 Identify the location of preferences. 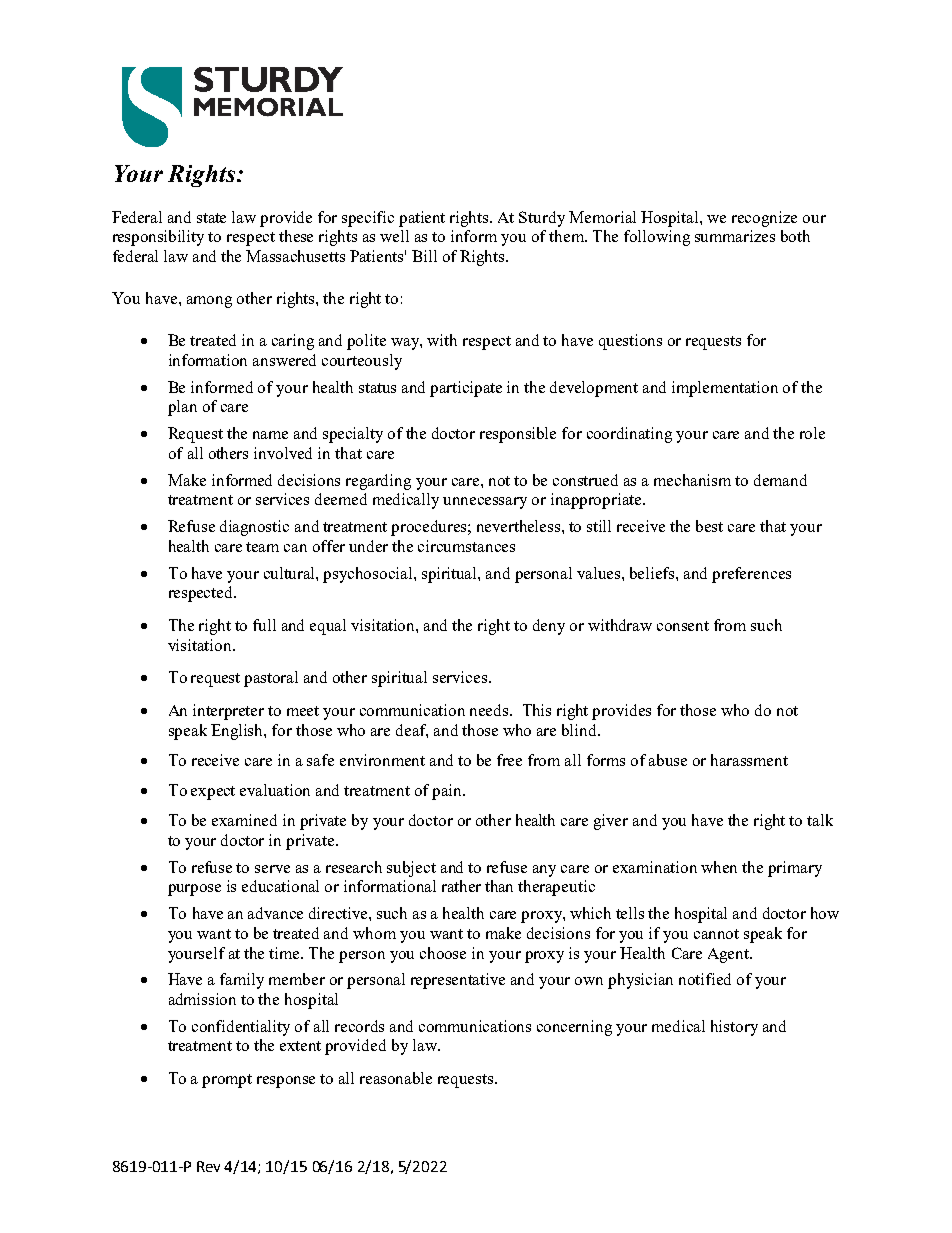
(751, 575).
